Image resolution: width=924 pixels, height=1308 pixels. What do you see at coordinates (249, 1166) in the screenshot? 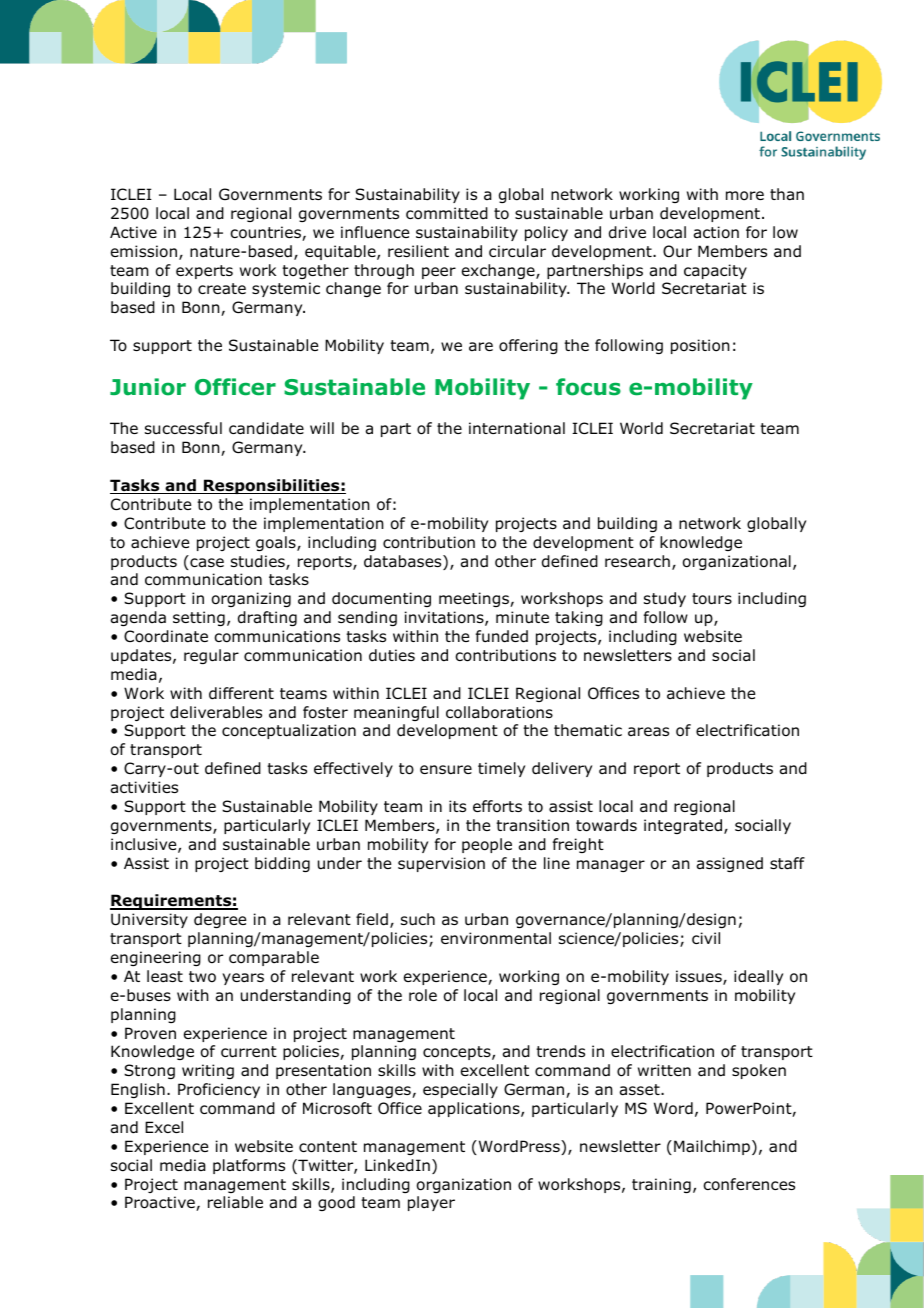
I see `platforms` at bounding box center [249, 1166].
